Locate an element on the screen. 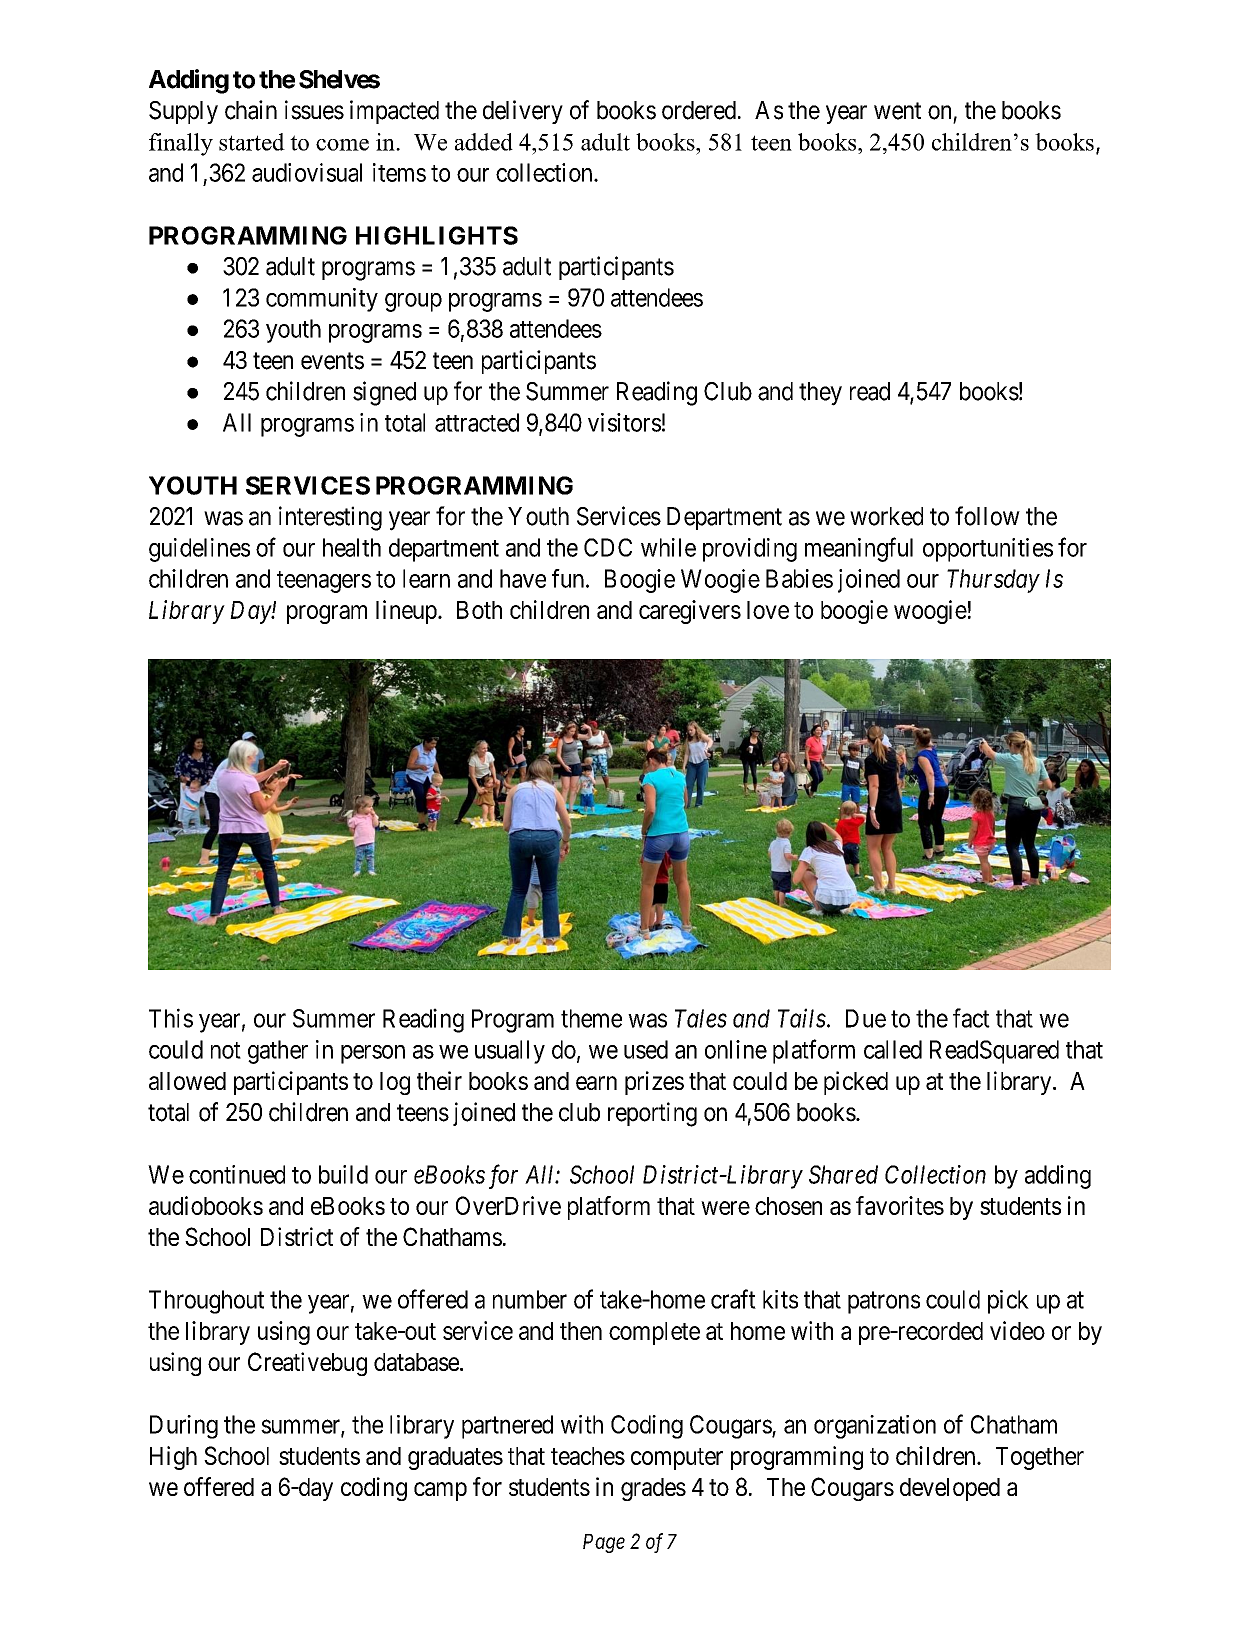 Image resolution: width=1259 pixels, height=1630 pixels. guidelines is located at coordinates (199, 550).
